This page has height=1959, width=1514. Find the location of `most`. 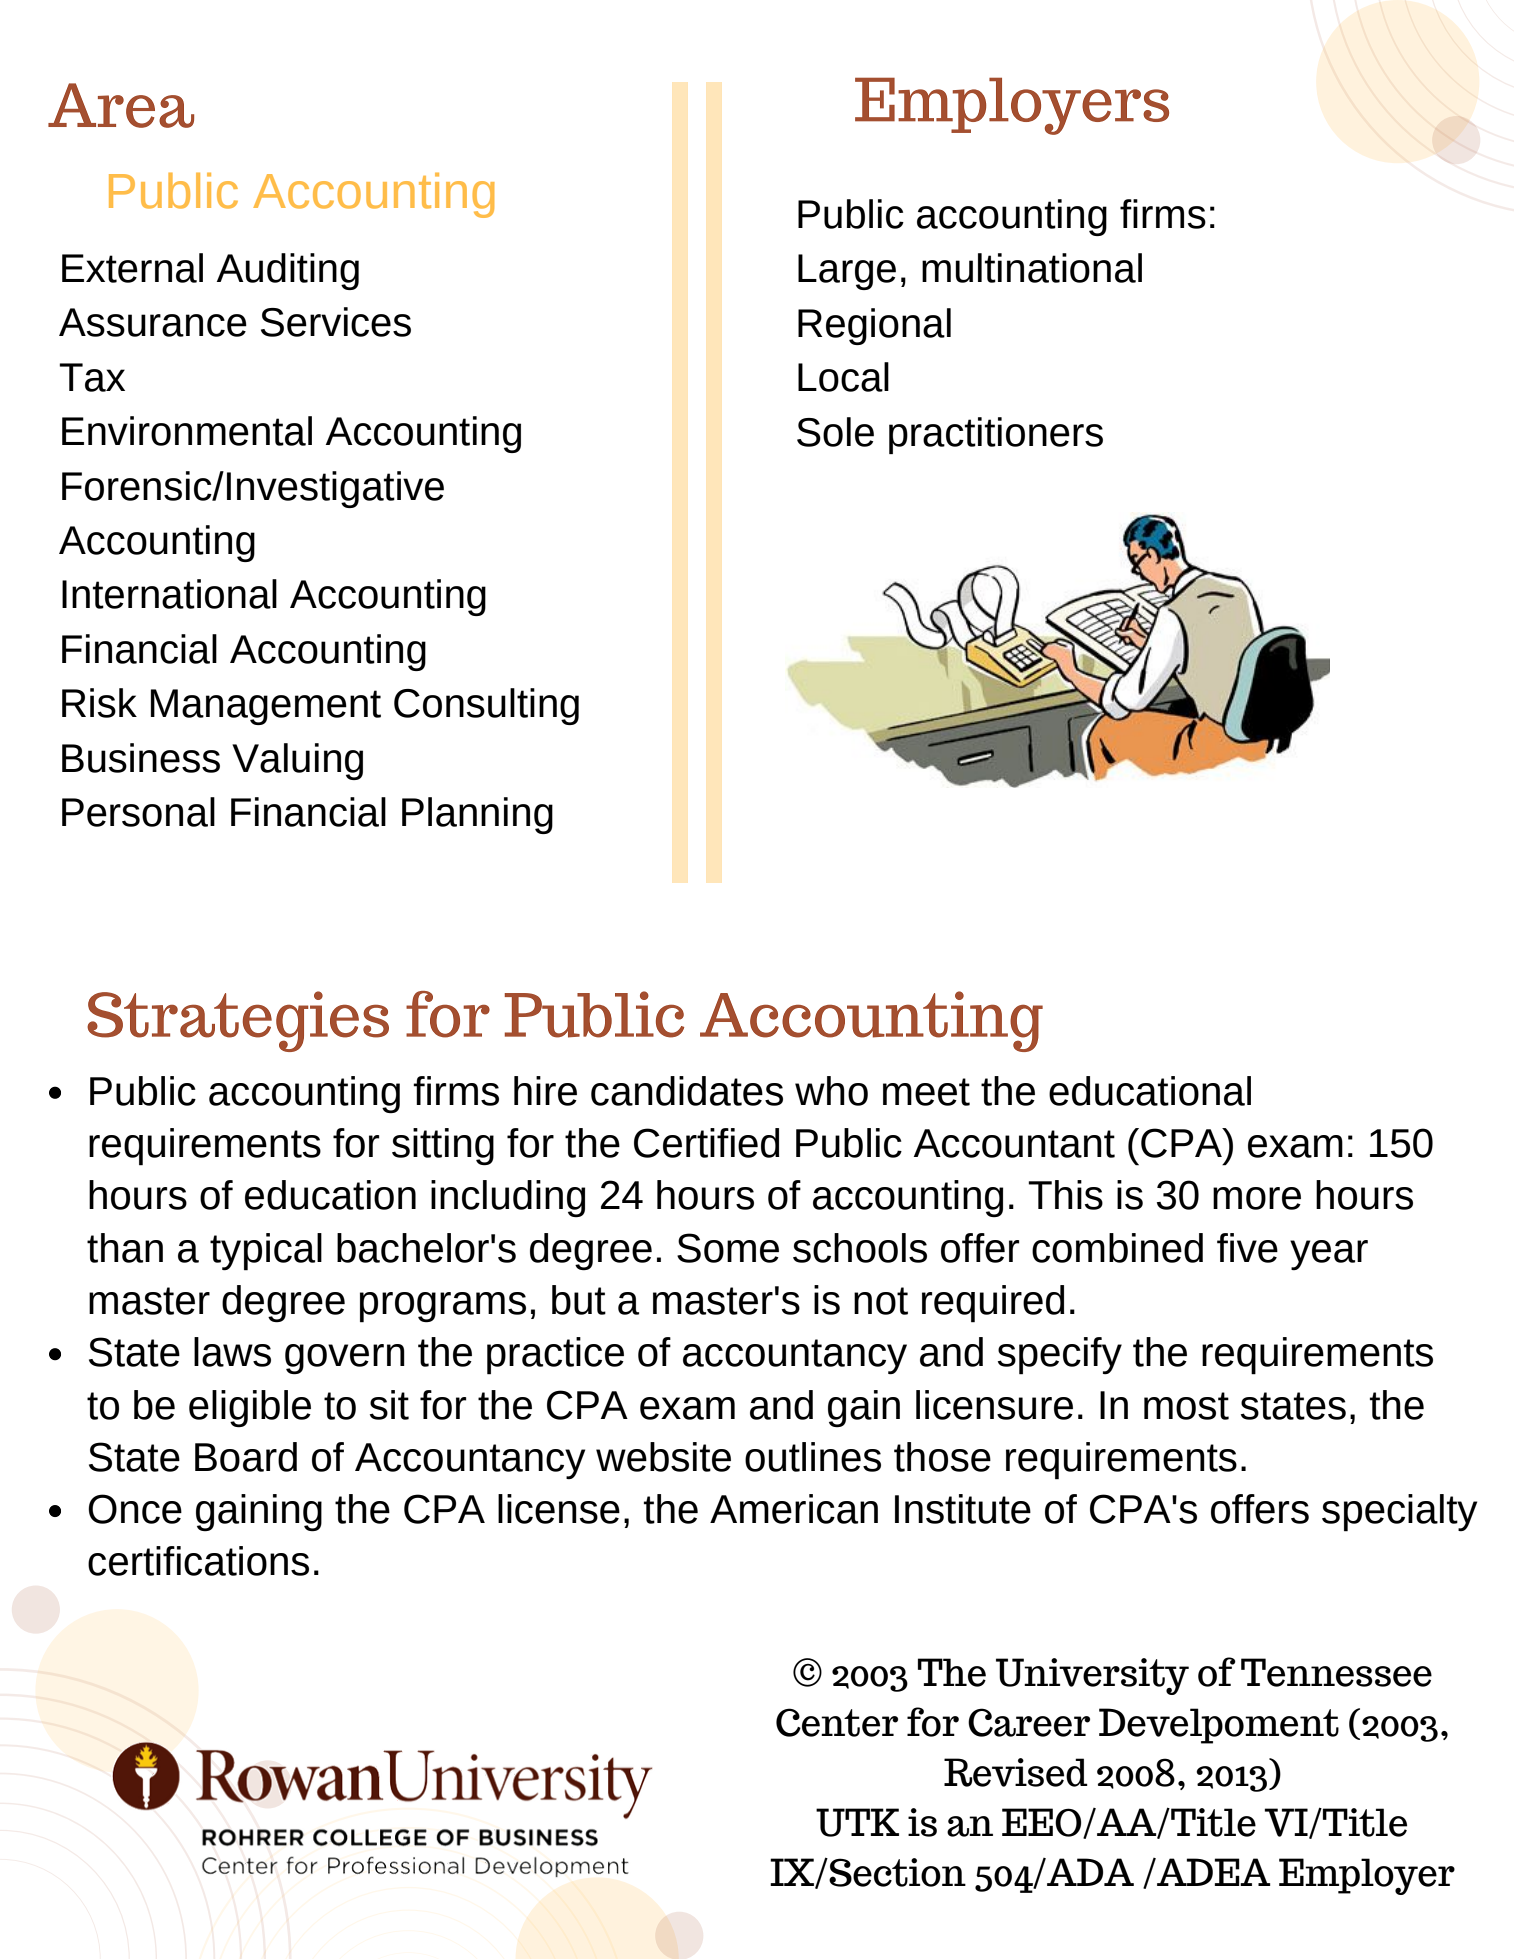

most is located at coordinates (1186, 1406).
